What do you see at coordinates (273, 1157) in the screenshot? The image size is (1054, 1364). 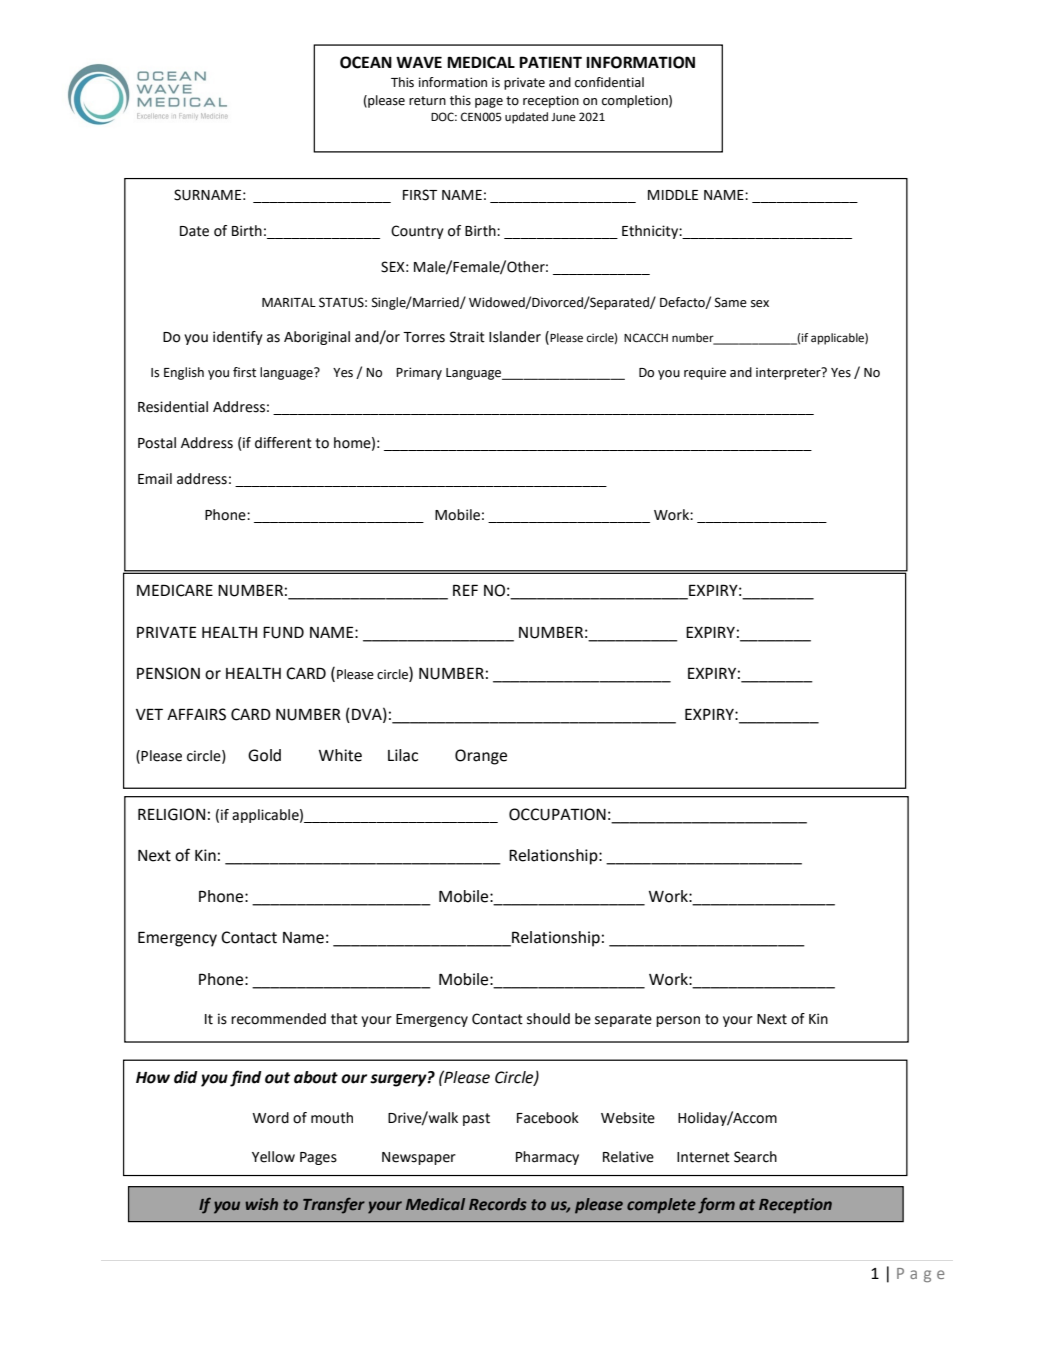 I see `Yellow` at bounding box center [273, 1157].
